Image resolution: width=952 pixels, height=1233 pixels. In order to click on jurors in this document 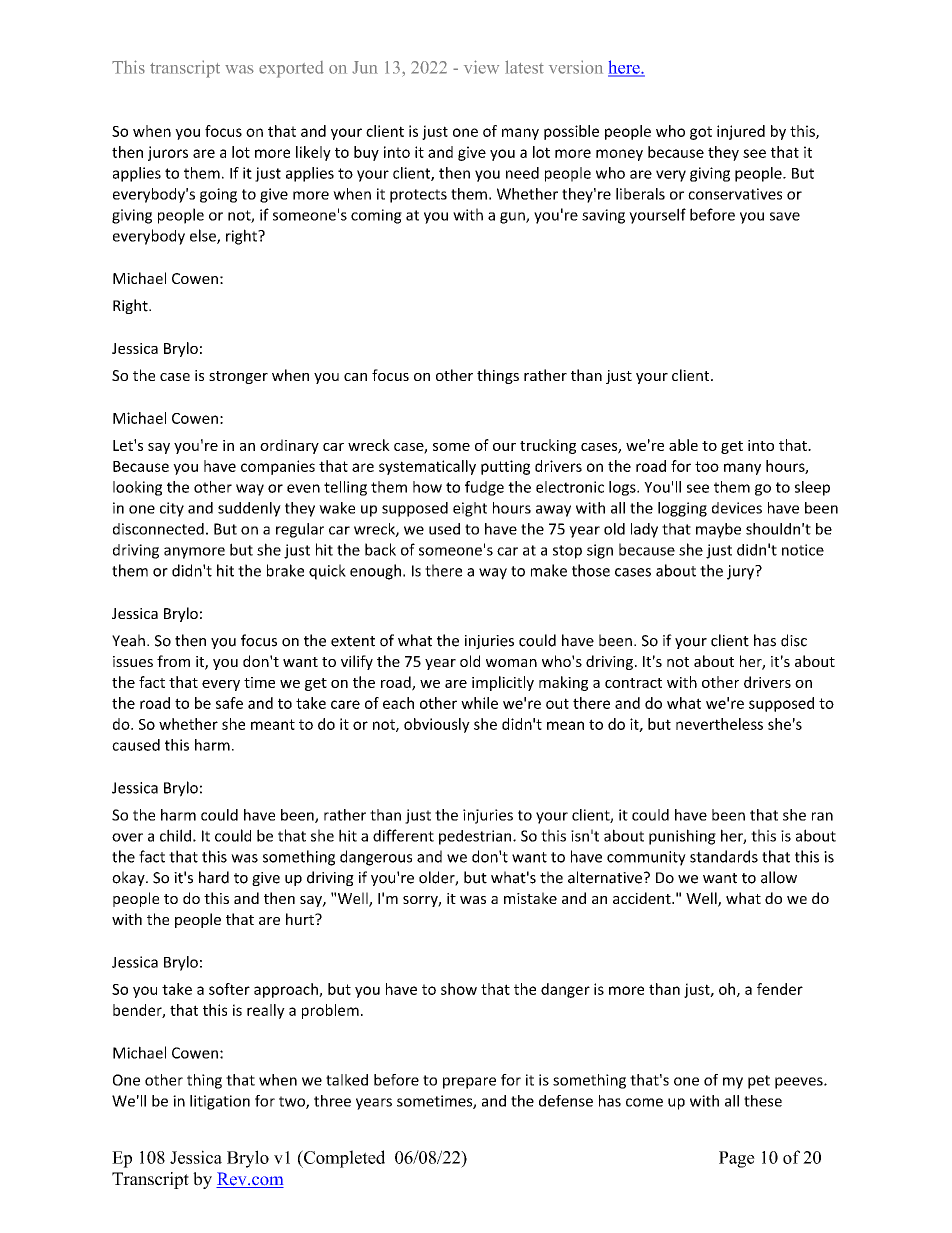, I will do `click(168, 153)`.
